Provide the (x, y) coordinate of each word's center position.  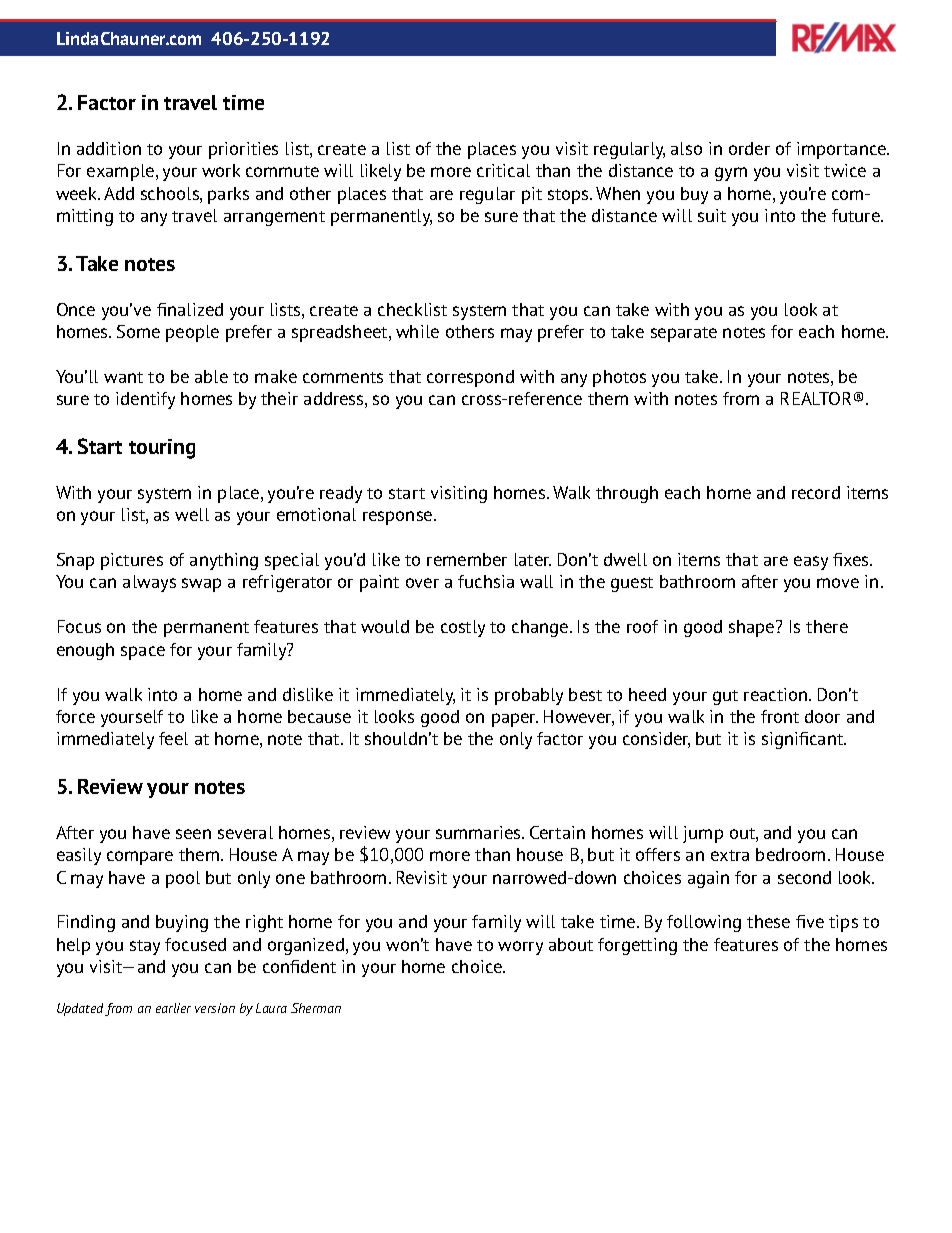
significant (804, 740)
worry (520, 948)
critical (503, 170)
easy (811, 563)
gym (731, 174)
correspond (470, 378)
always (149, 583)
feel (173, 738)
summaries (479, 832)
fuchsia (486, 581)
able (211, 376)
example (122, 172)
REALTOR (816, 398)
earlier (173, 1008)
